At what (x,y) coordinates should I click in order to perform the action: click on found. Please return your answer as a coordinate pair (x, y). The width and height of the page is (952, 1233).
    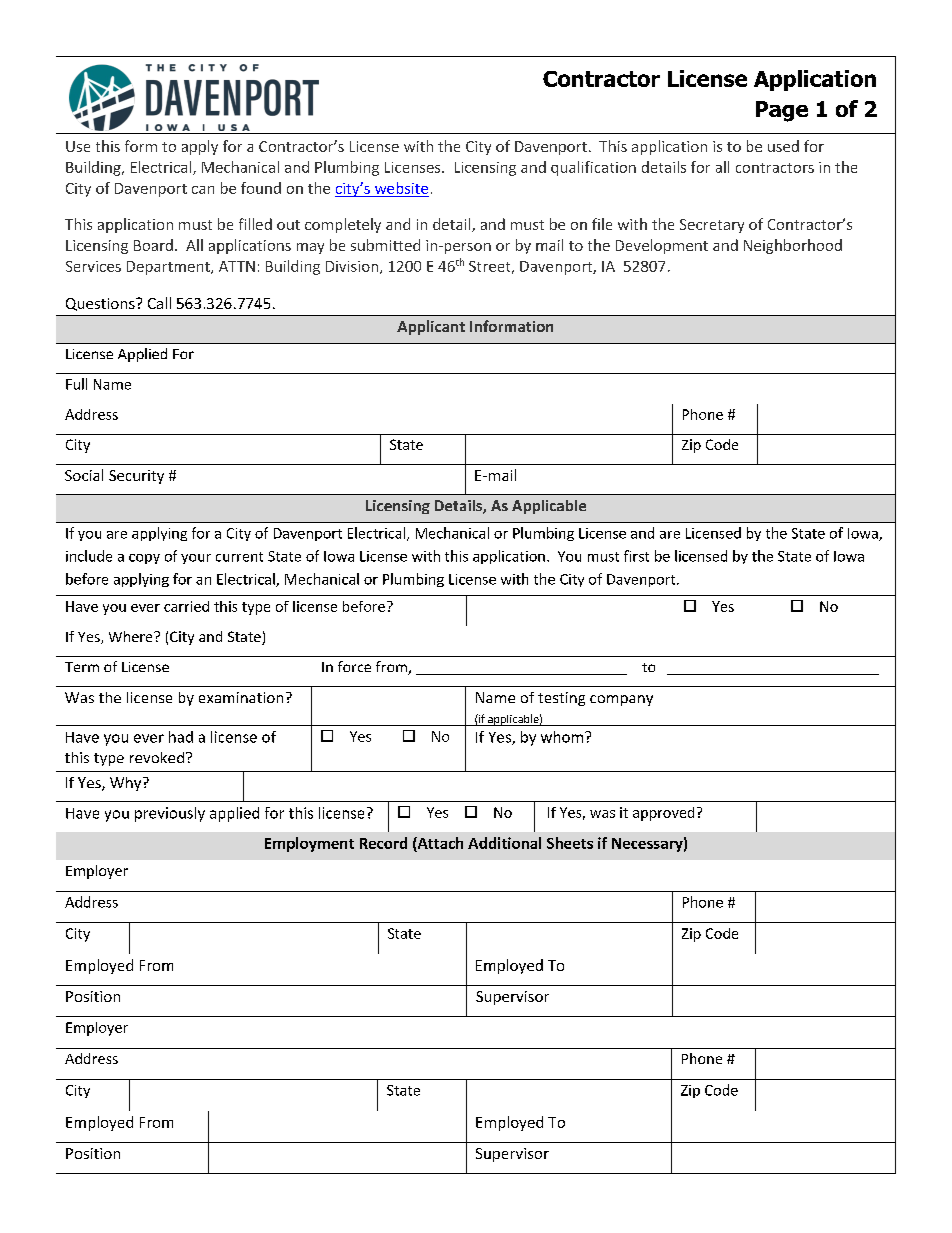
    Looking at the image, I should click on (261, 188).
